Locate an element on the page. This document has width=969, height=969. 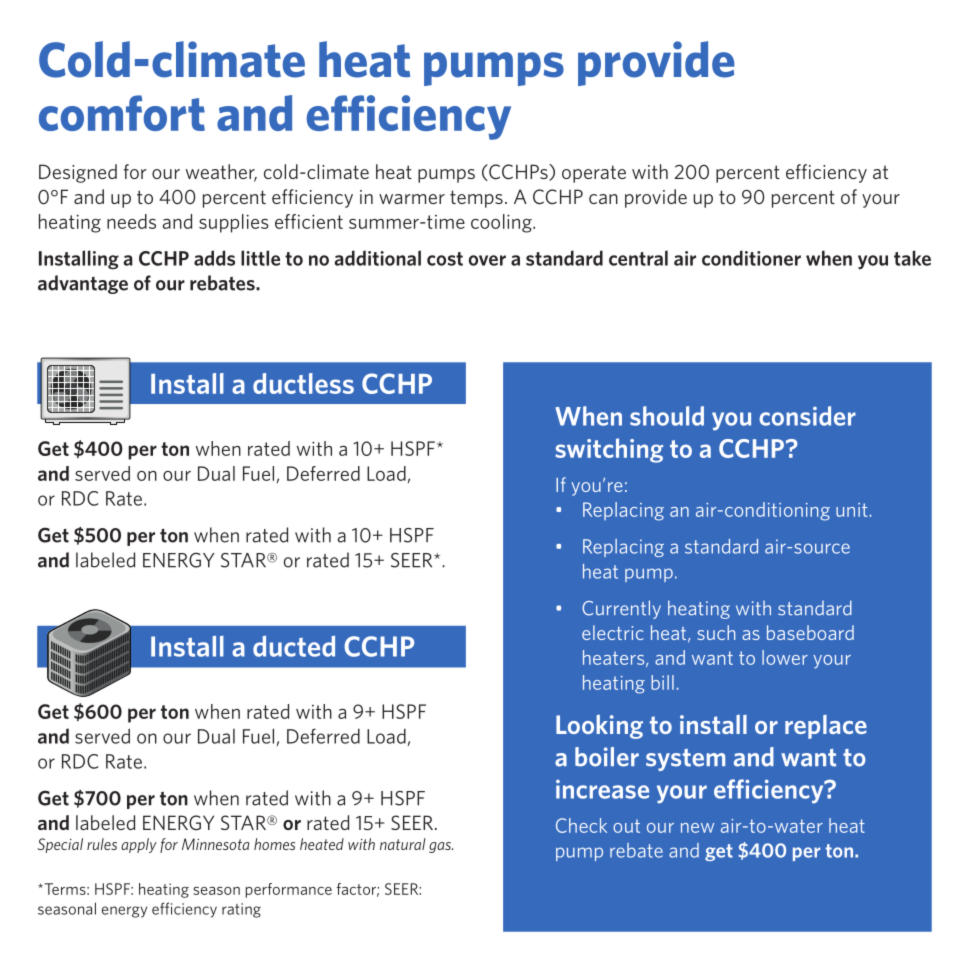
ducted is located at coordinates (294, 646).
